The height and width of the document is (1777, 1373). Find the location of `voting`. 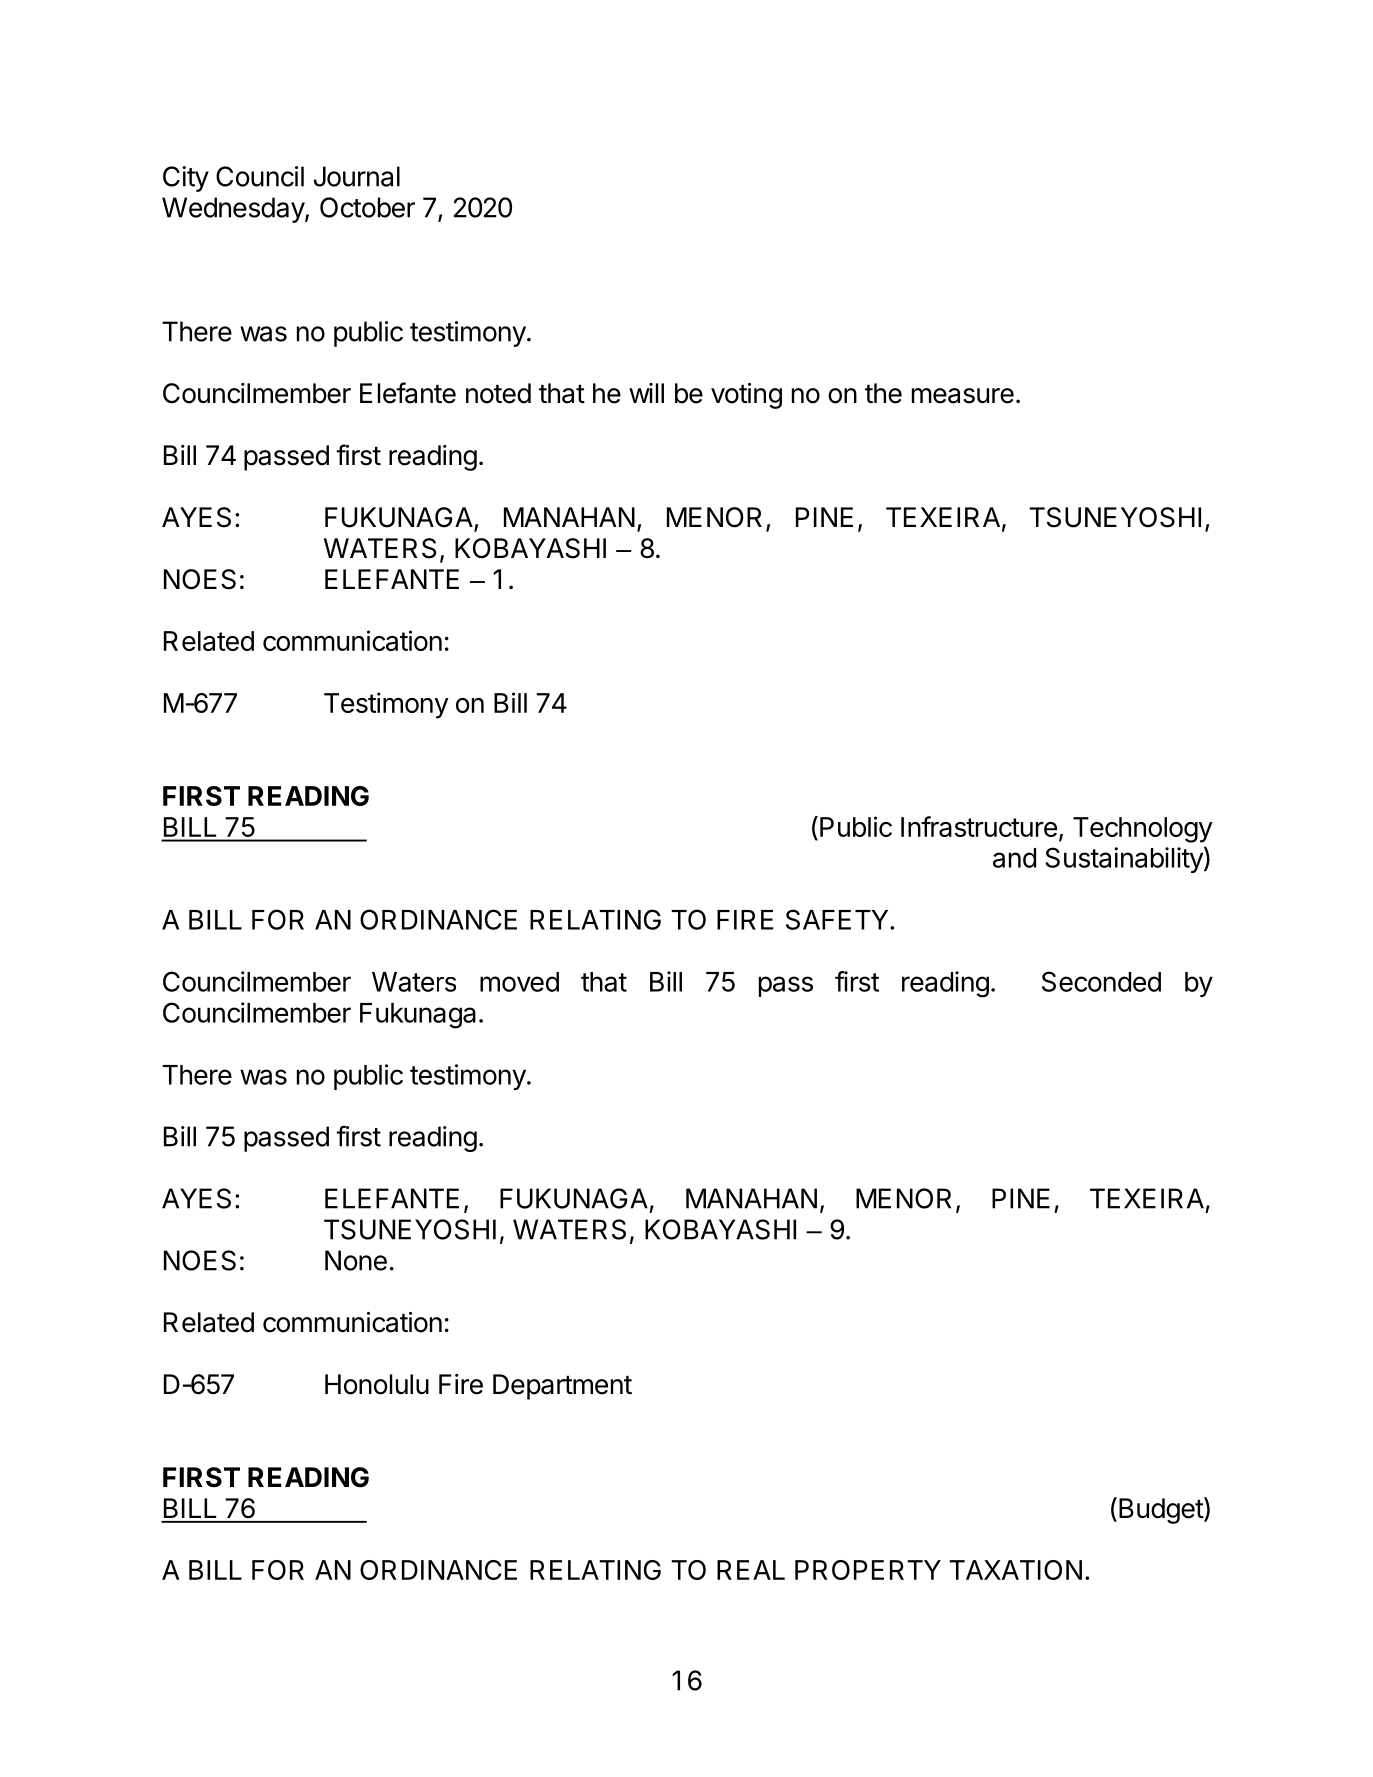

voting is located at coordinates (746, 396).
